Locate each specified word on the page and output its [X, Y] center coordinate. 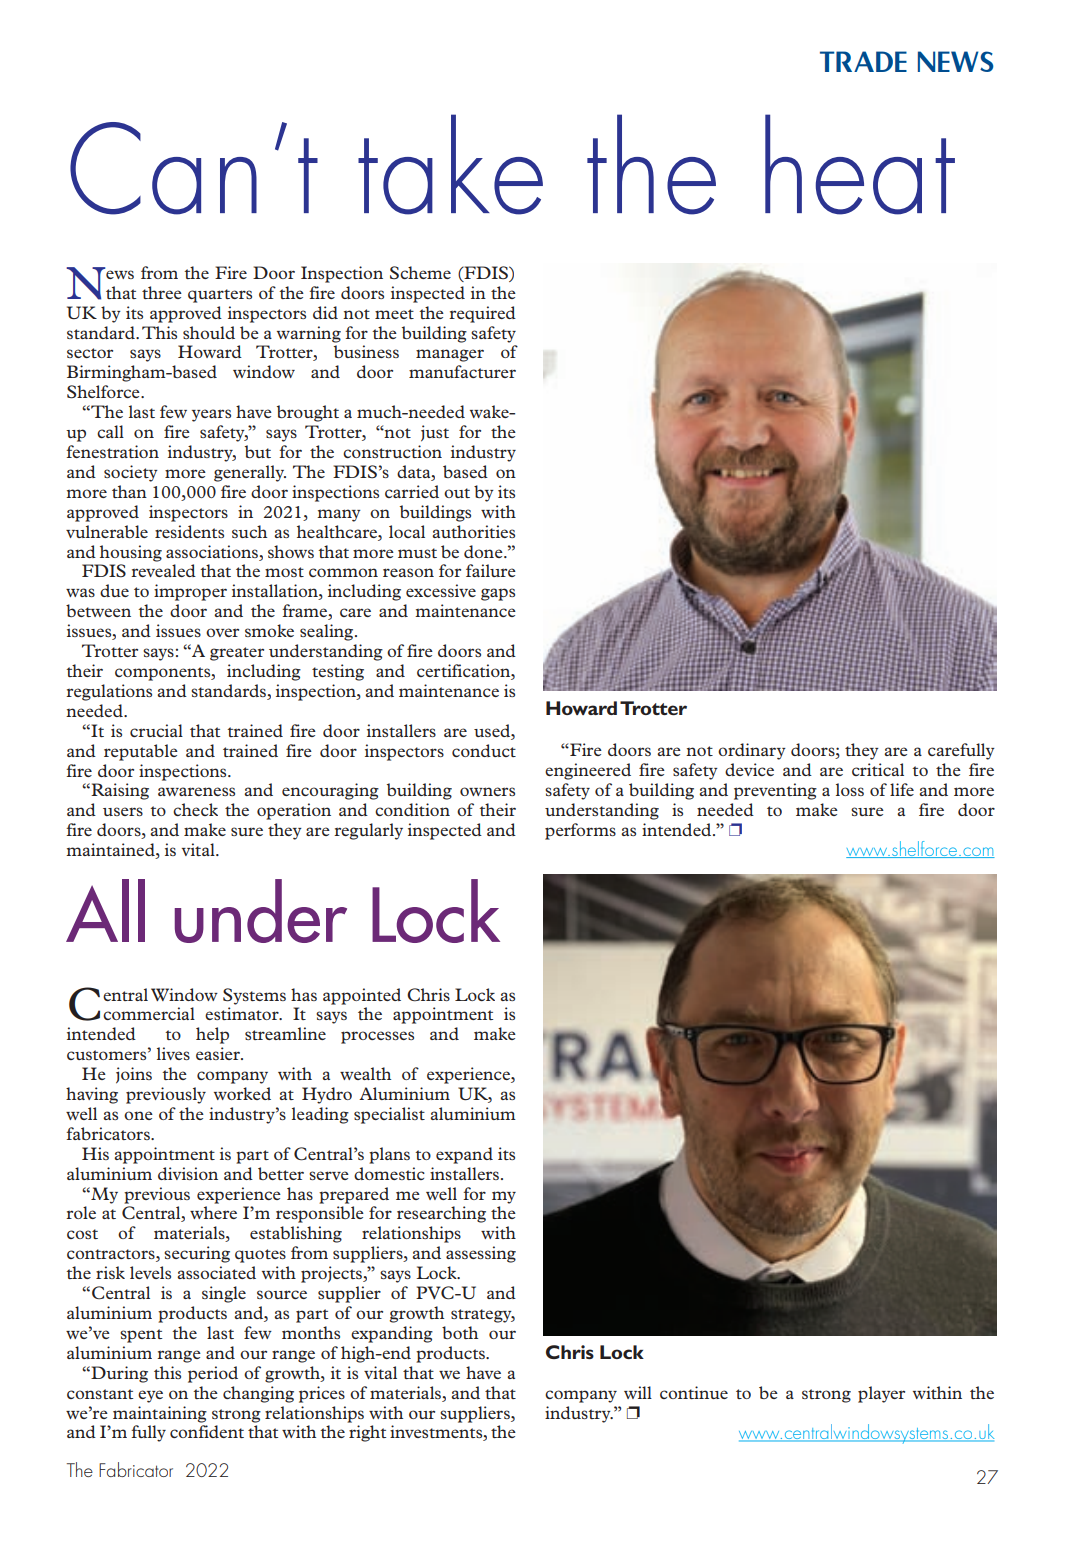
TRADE [863, 61]
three [162, 292]
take [450, 164]
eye [150, 1396]
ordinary [752, 751]
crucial [156, 730]
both [460, 1332]
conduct [484, 750]
